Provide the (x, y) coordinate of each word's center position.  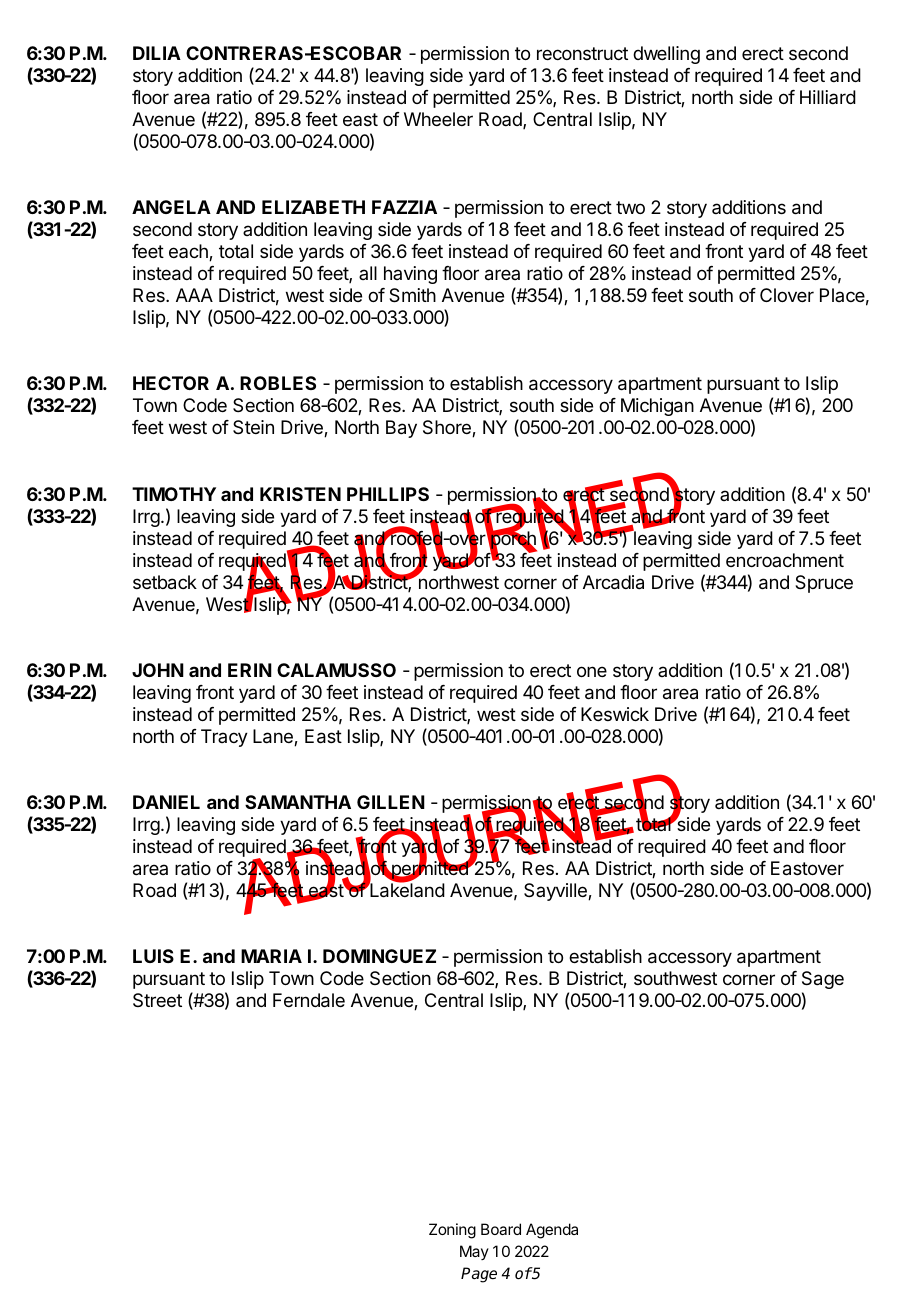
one (592, 671)
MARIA (271, 956)
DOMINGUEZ (379, 956)
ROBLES (278, 383)
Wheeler (438, 119)
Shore (448, 428)
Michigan (657, 407)
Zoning (452, 1231)
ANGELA (171, 207)
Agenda (552, 1231)
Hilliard (828, 97)
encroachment (785, 560)
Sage (823, 980)
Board (501, 1229)
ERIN (250, 670)
